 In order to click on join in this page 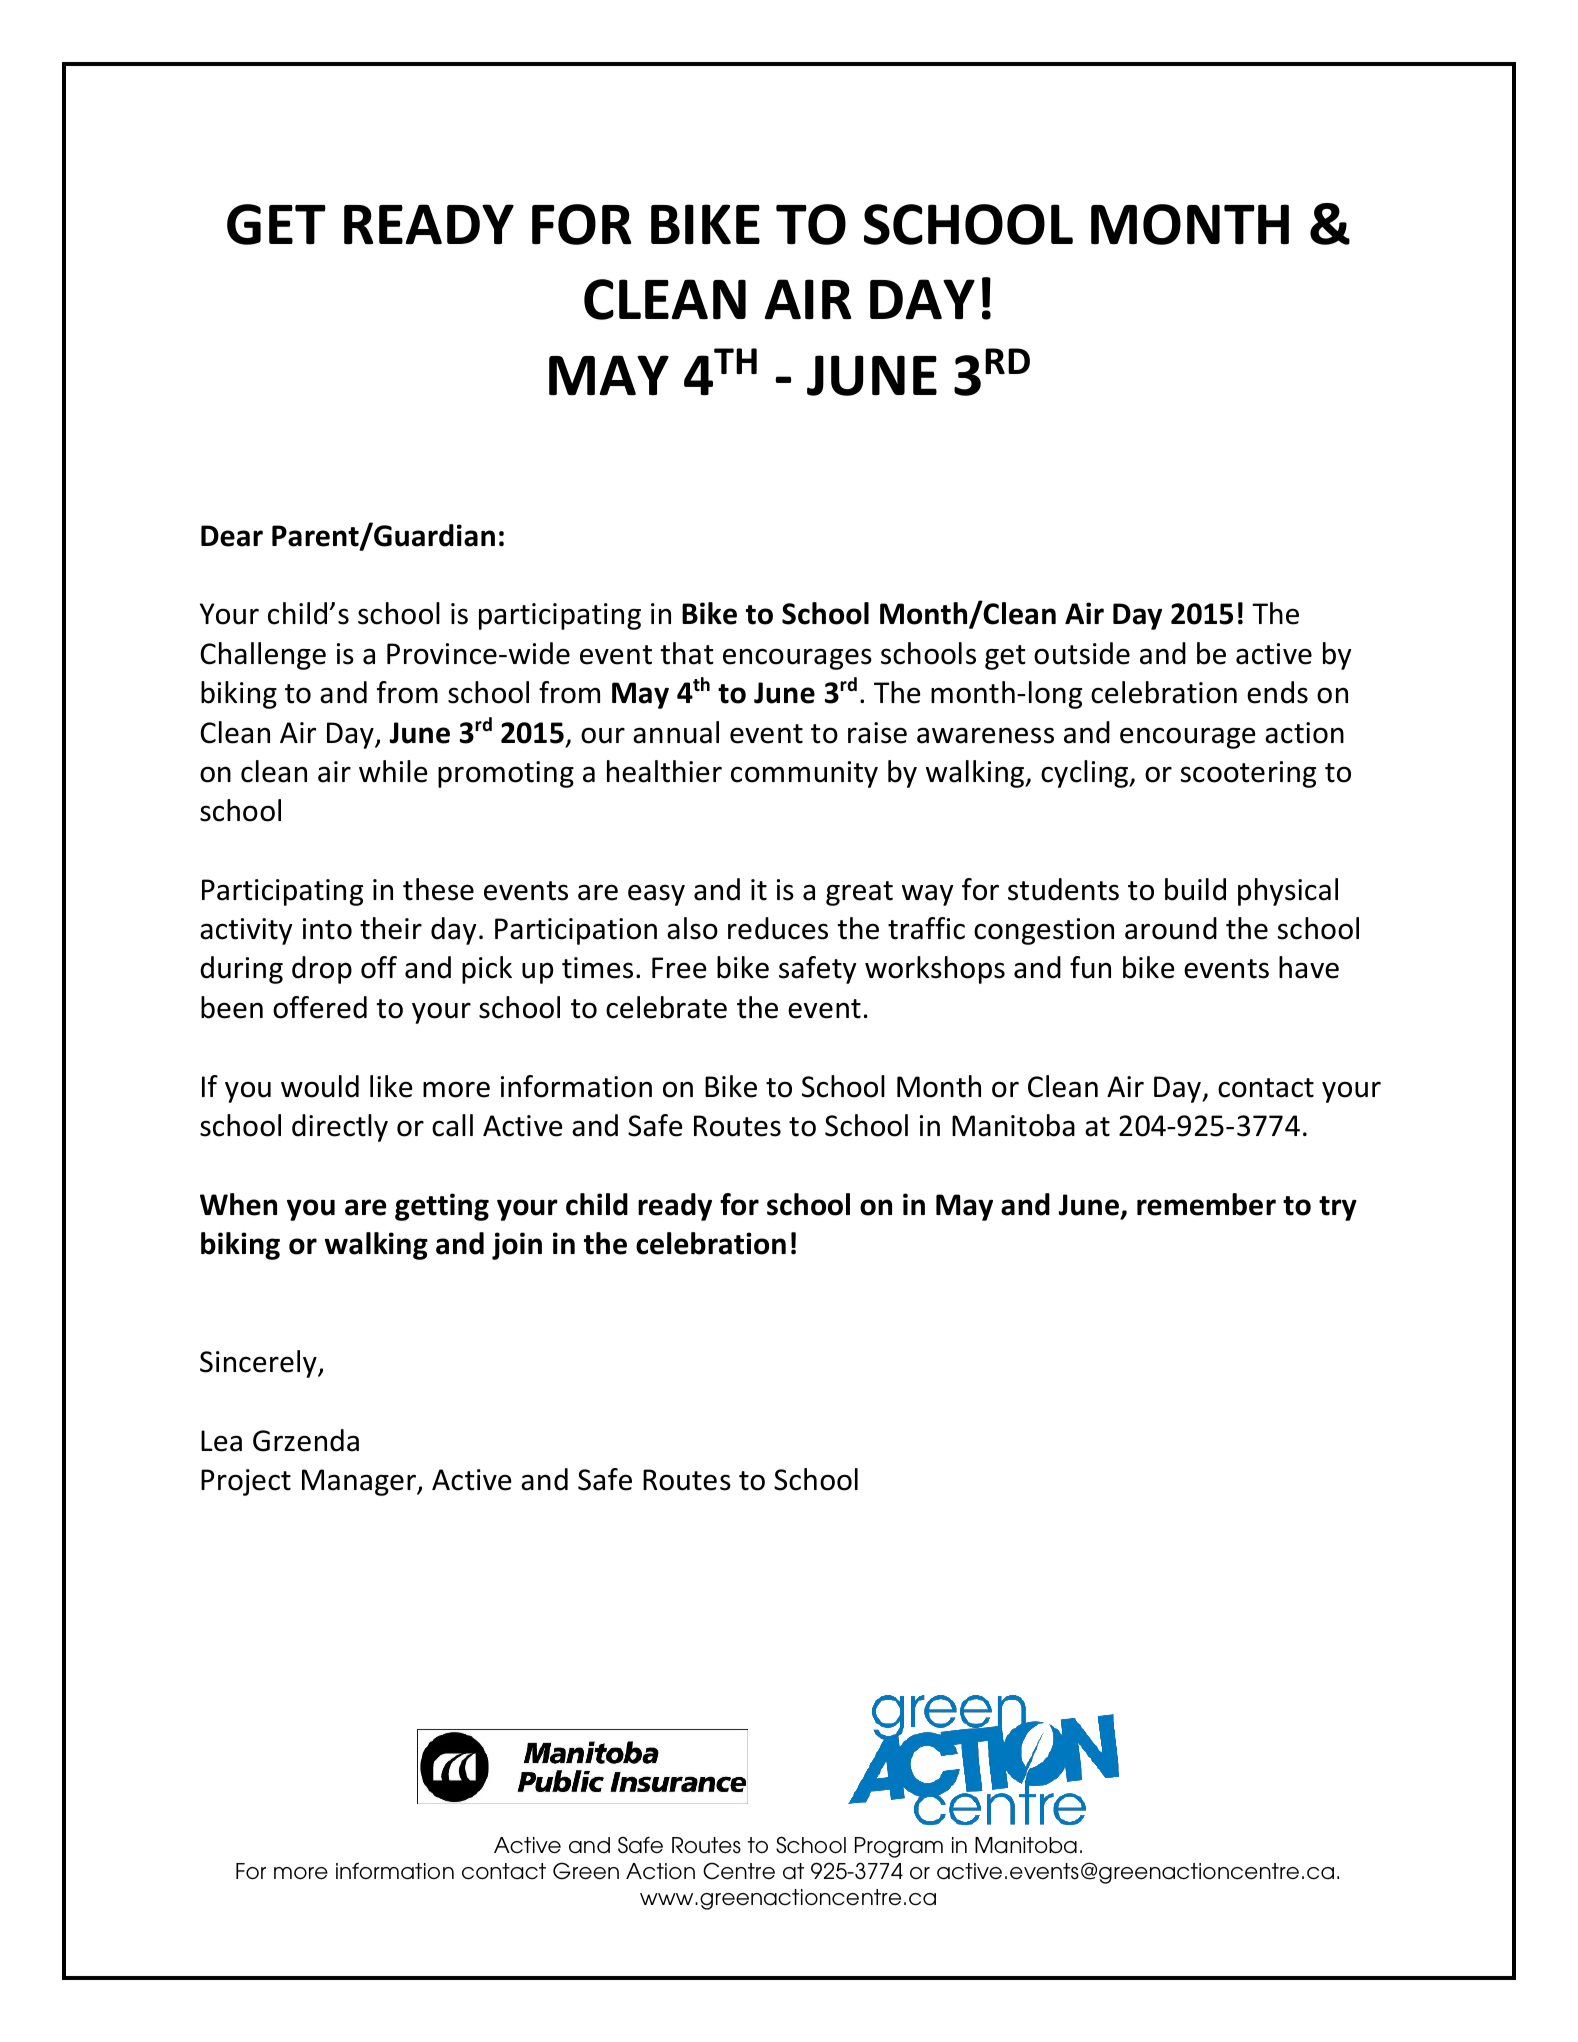, I will do `click(517, 1246)`.
